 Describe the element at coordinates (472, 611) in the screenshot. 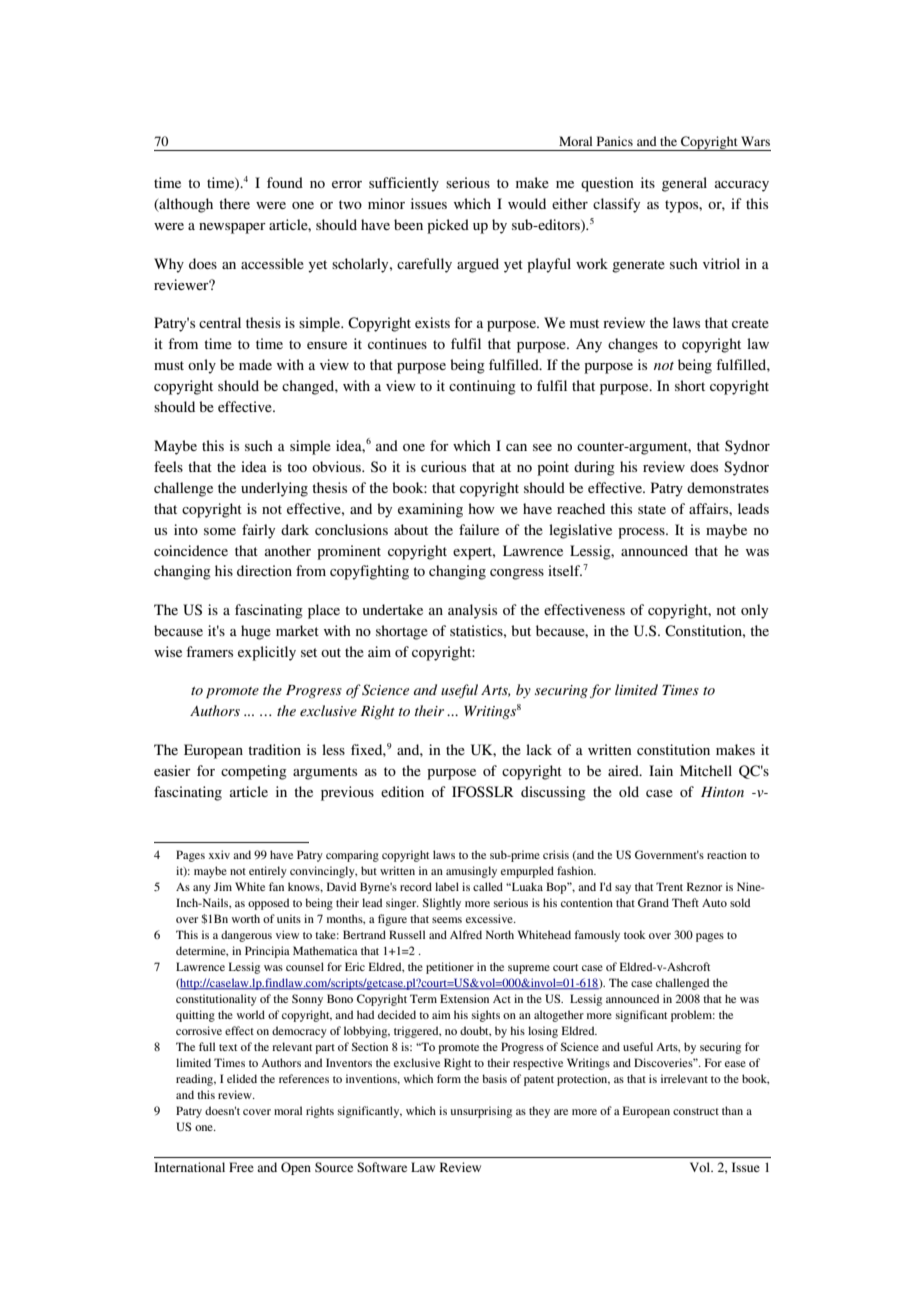

I see `analysis` at that location.
